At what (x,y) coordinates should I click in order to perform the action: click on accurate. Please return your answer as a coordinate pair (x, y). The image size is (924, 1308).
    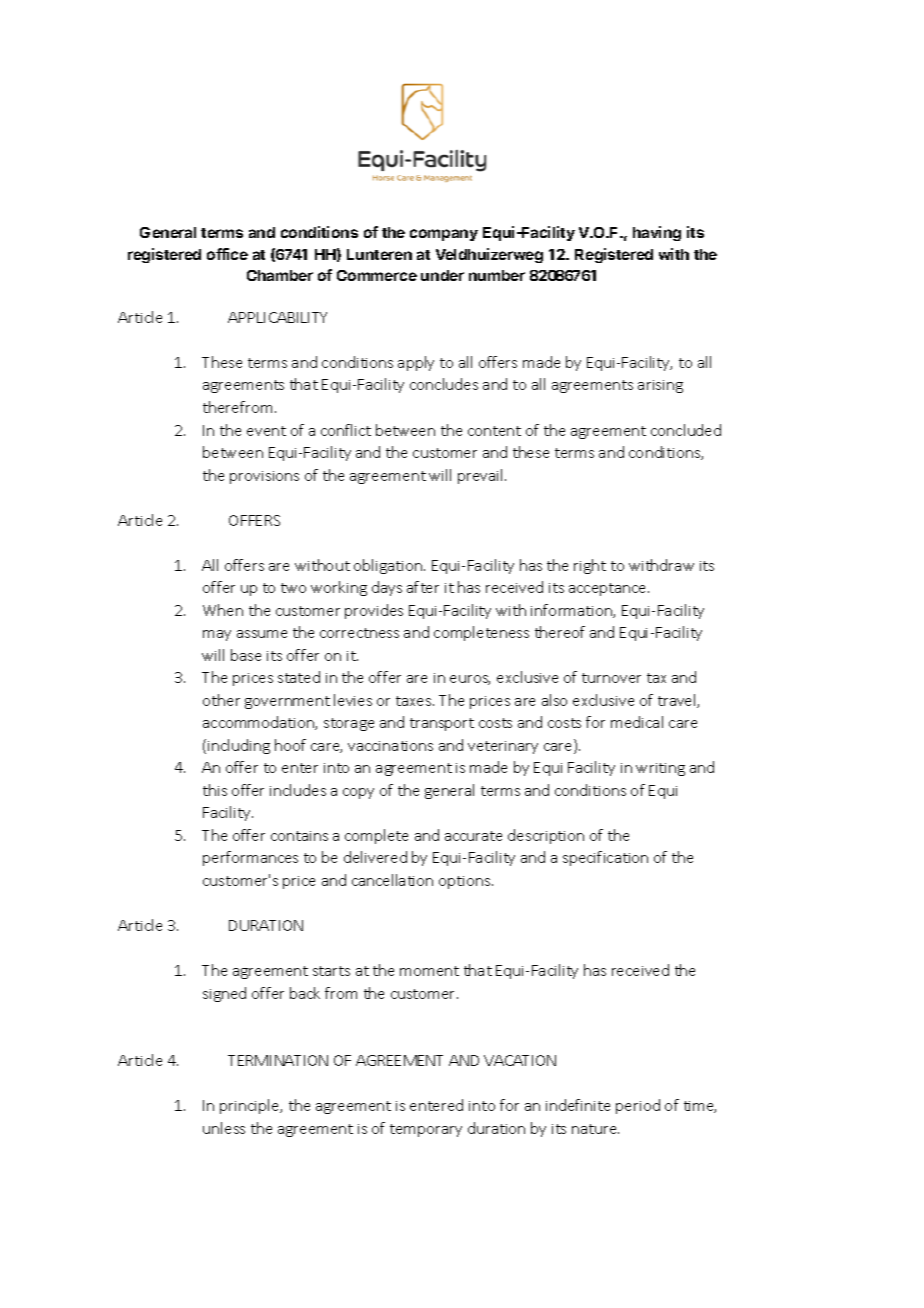
    Looking at the image, I should click on (473, 836).
